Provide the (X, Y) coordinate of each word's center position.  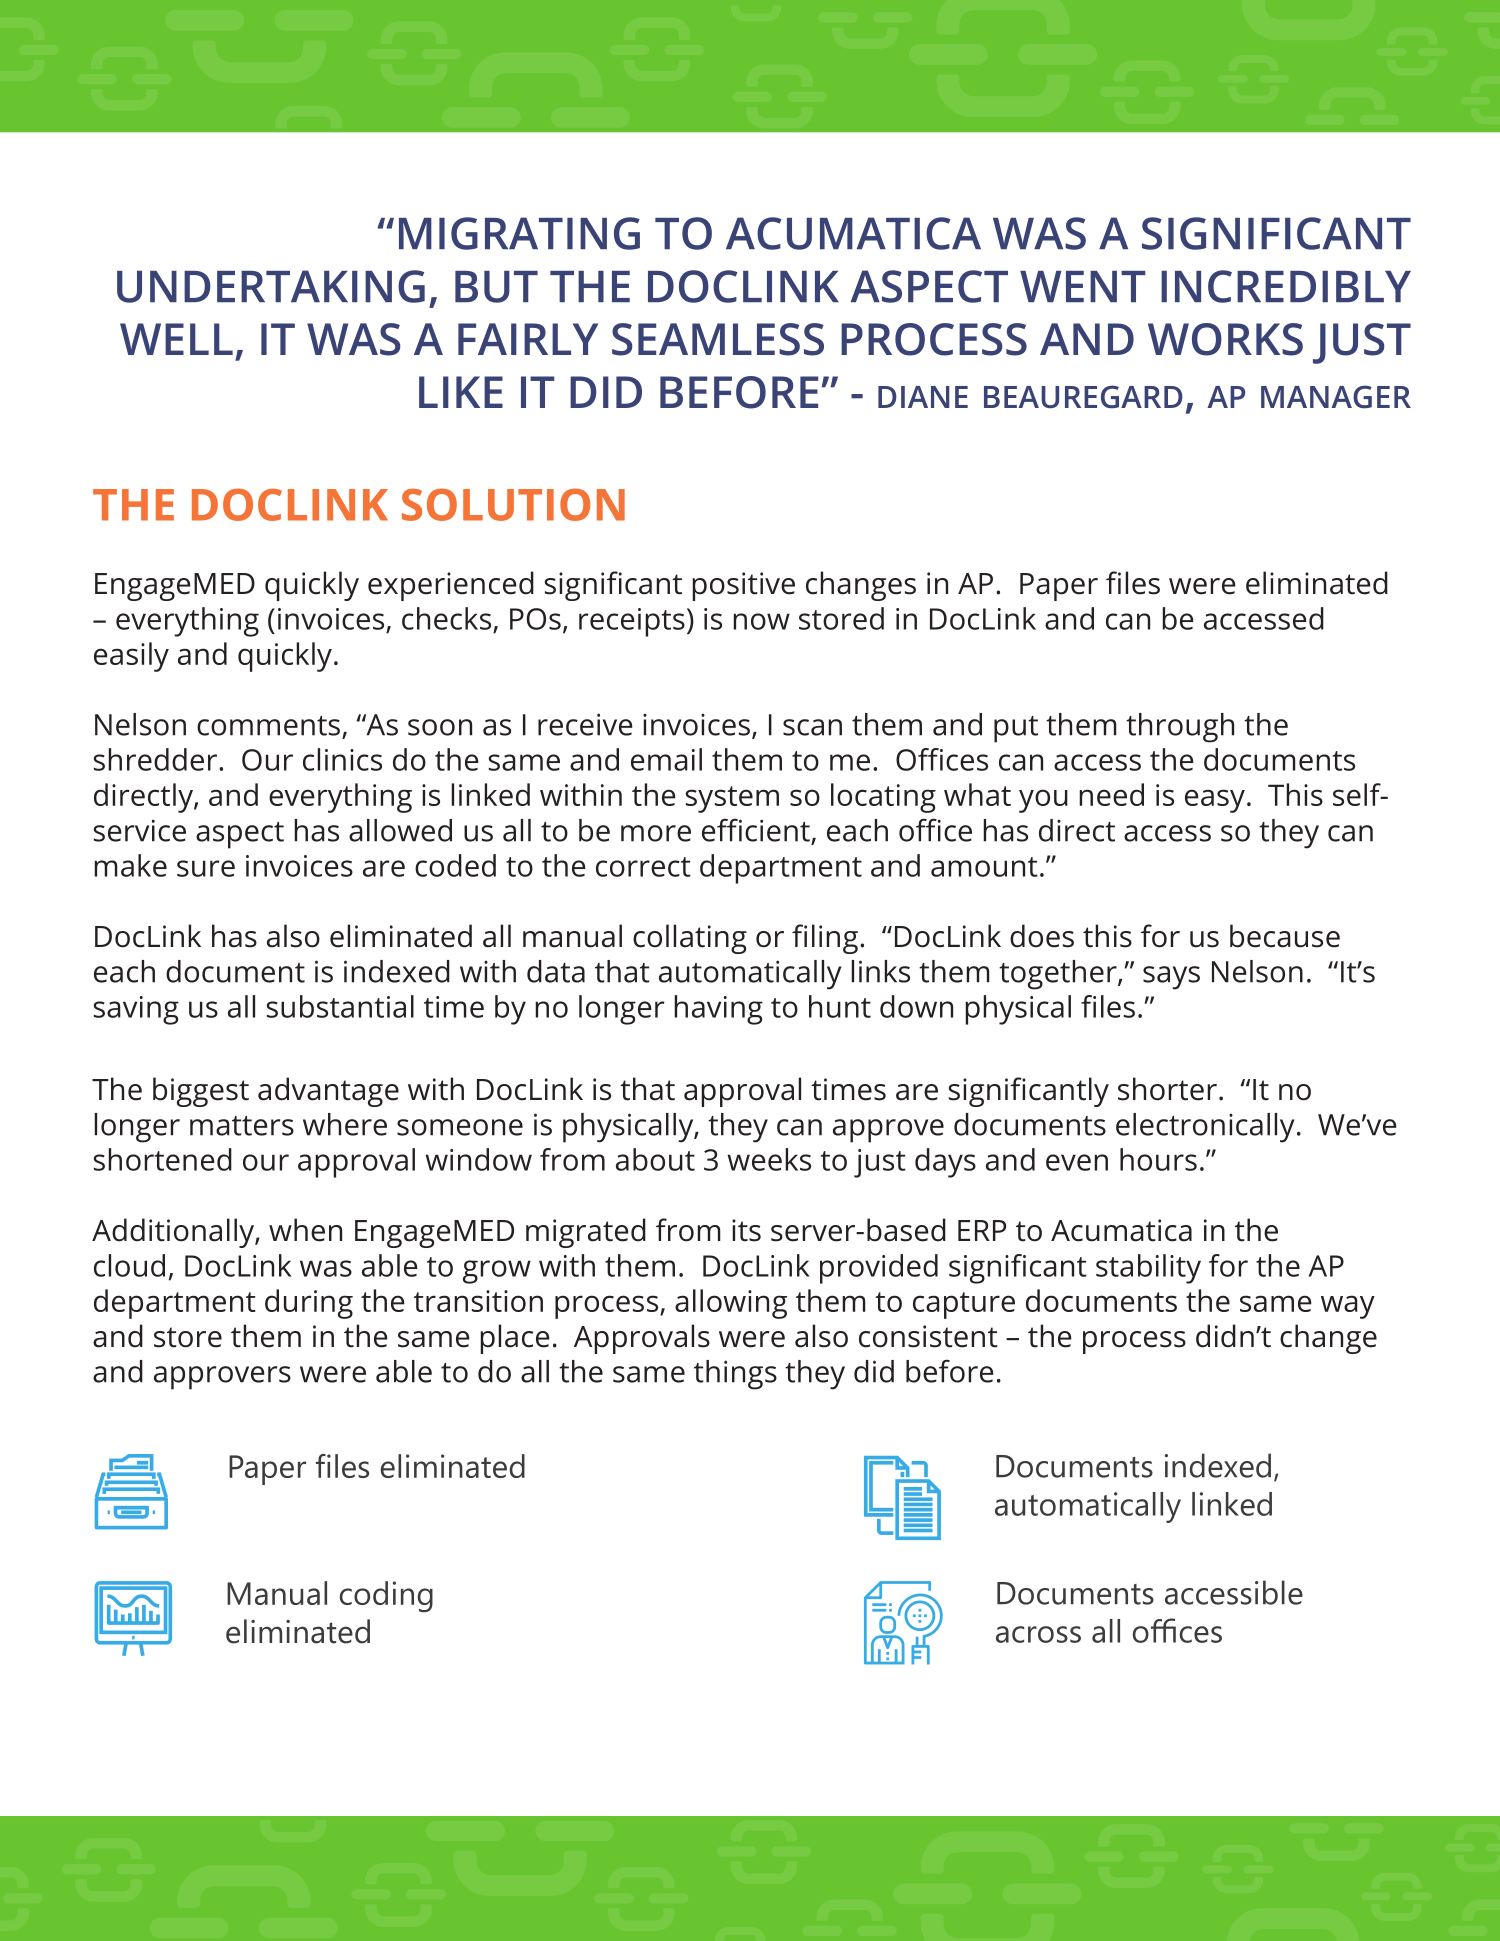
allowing (731, 1304)
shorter (1167, 1089)
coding (386, 1596)
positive (743, 586)
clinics (342, 759)
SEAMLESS (718, 339)
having (718, 1010)
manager (1336, 397)
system (732, 799)
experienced (451, 586)
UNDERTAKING (271, 286)
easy (1215, 801)
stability (1148, 1269)
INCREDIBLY (1286, 286)
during (309, 1304)
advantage (328, 1092)
